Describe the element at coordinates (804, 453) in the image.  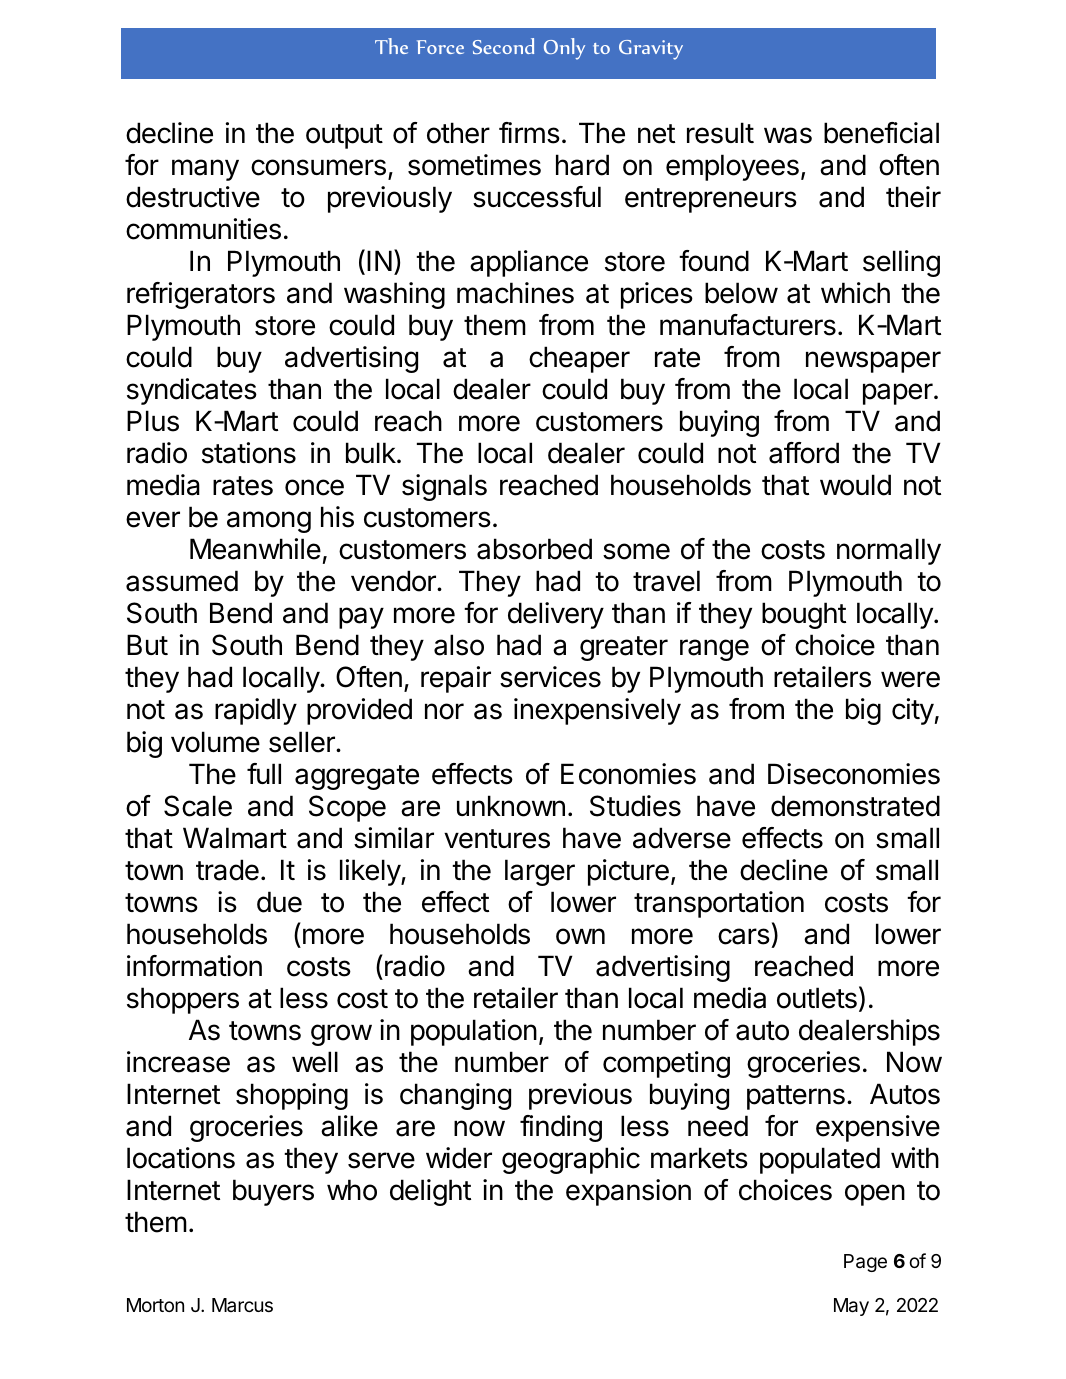
I see `afford` at that location.
